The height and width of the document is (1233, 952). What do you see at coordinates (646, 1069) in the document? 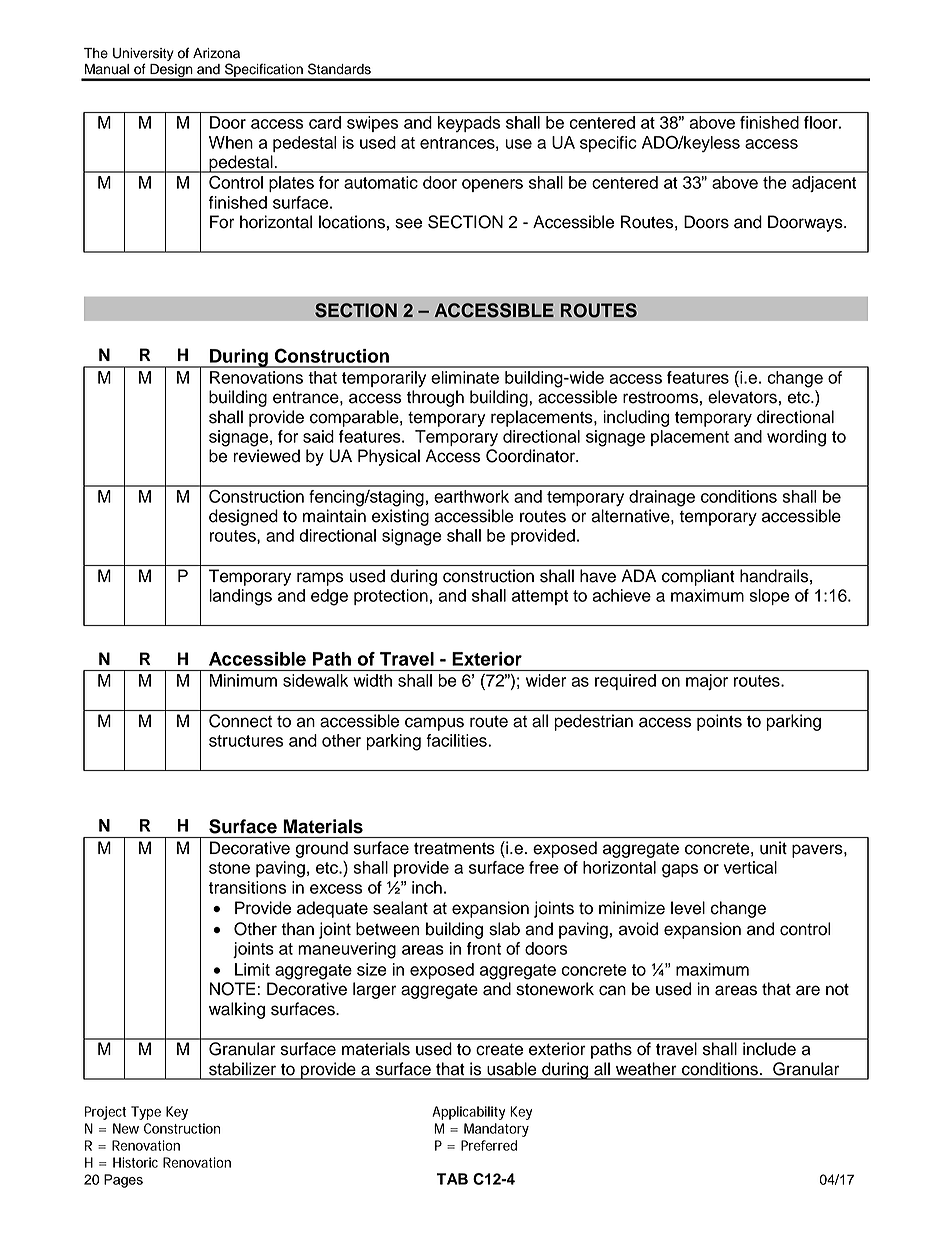
I see `weather` at bounding box center [646, 1069].
